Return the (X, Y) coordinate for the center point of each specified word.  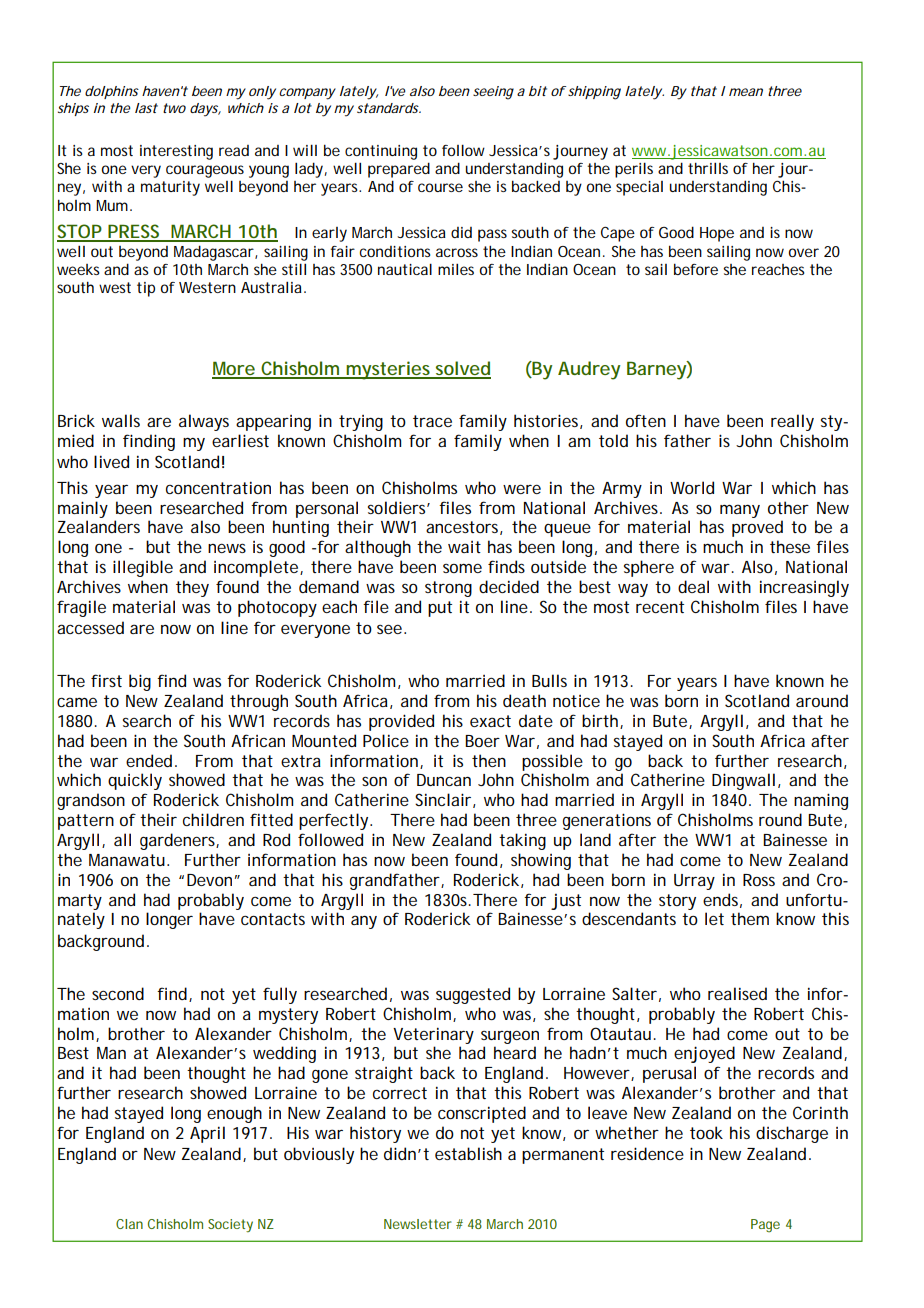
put (440, 609)
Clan (129, 1224)
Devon (209, 880)
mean (746, 92)
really (792, 422)
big (140, 682)
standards (389, 108)
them (750, 918)
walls (121, 420)
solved (462, 369)
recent (660, 607)
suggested (473, 995)
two (174, 108)
